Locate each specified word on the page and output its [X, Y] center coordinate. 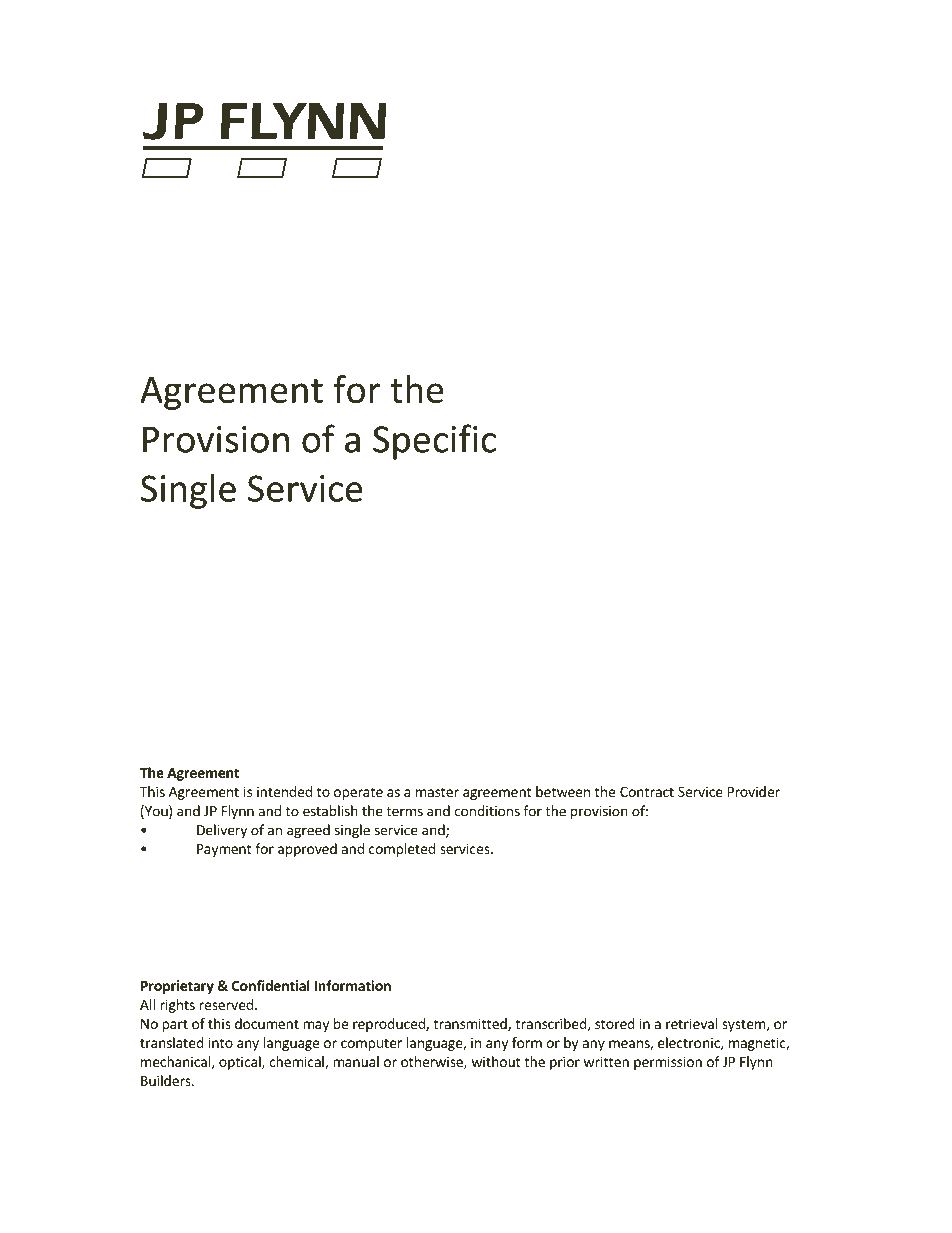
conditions [487, 811]
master [437, 792]
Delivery [222, 831]
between [563, 791]
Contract [647, 792]
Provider [754, 791]
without [496, 1061]
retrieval [692, 1023]
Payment [224, 850]
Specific [434, 442]
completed [402, 850]
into [221, 1042]
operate [358, 793]
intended [284, 791]
